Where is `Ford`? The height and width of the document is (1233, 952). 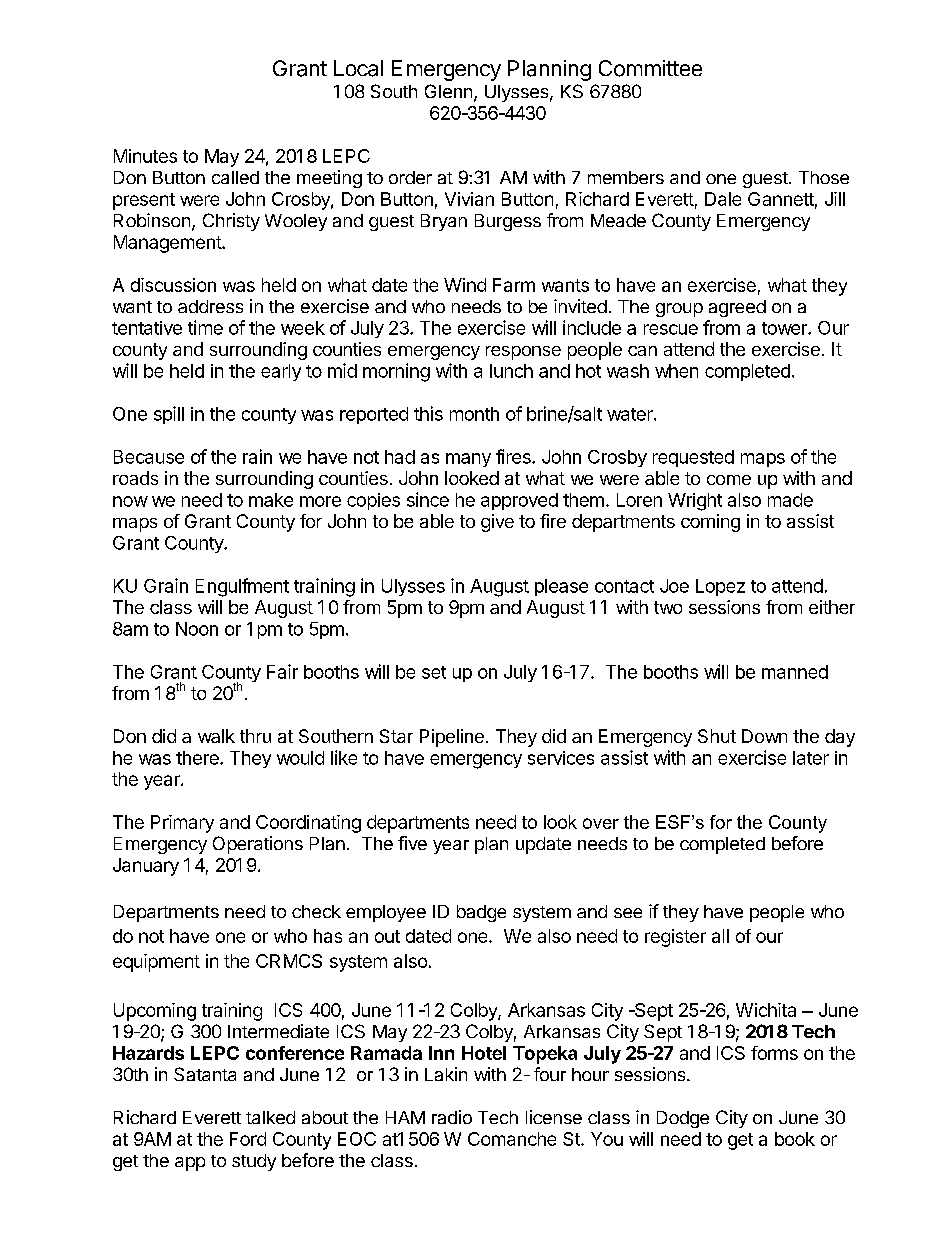
Ford is located at coordinates (248, 1139).
